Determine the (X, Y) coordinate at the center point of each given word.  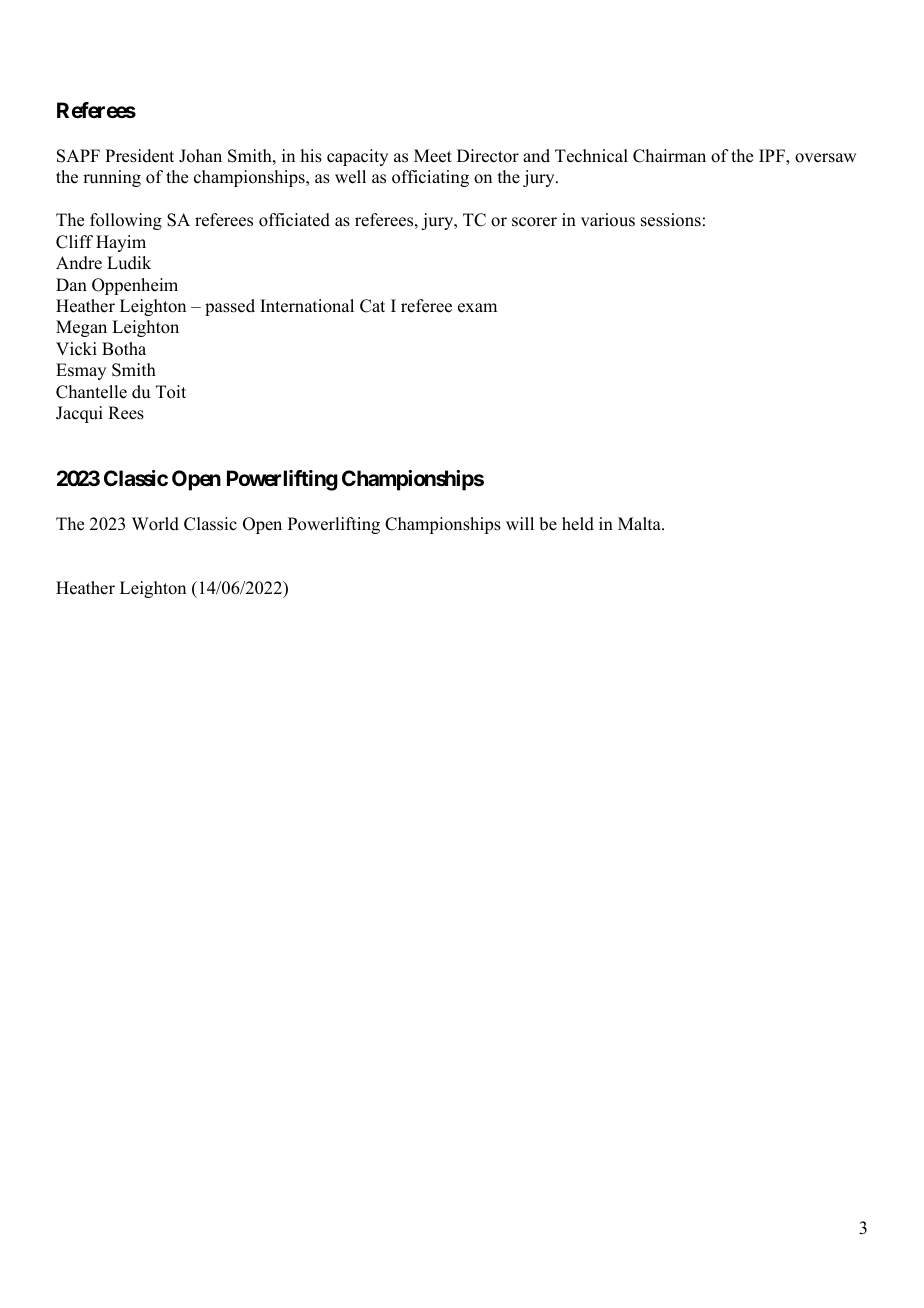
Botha (124, 349)
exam (477, 308)
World (155, 524)
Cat (372, 306)
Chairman (669, 156)
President (139, 156)
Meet (433, 156)
